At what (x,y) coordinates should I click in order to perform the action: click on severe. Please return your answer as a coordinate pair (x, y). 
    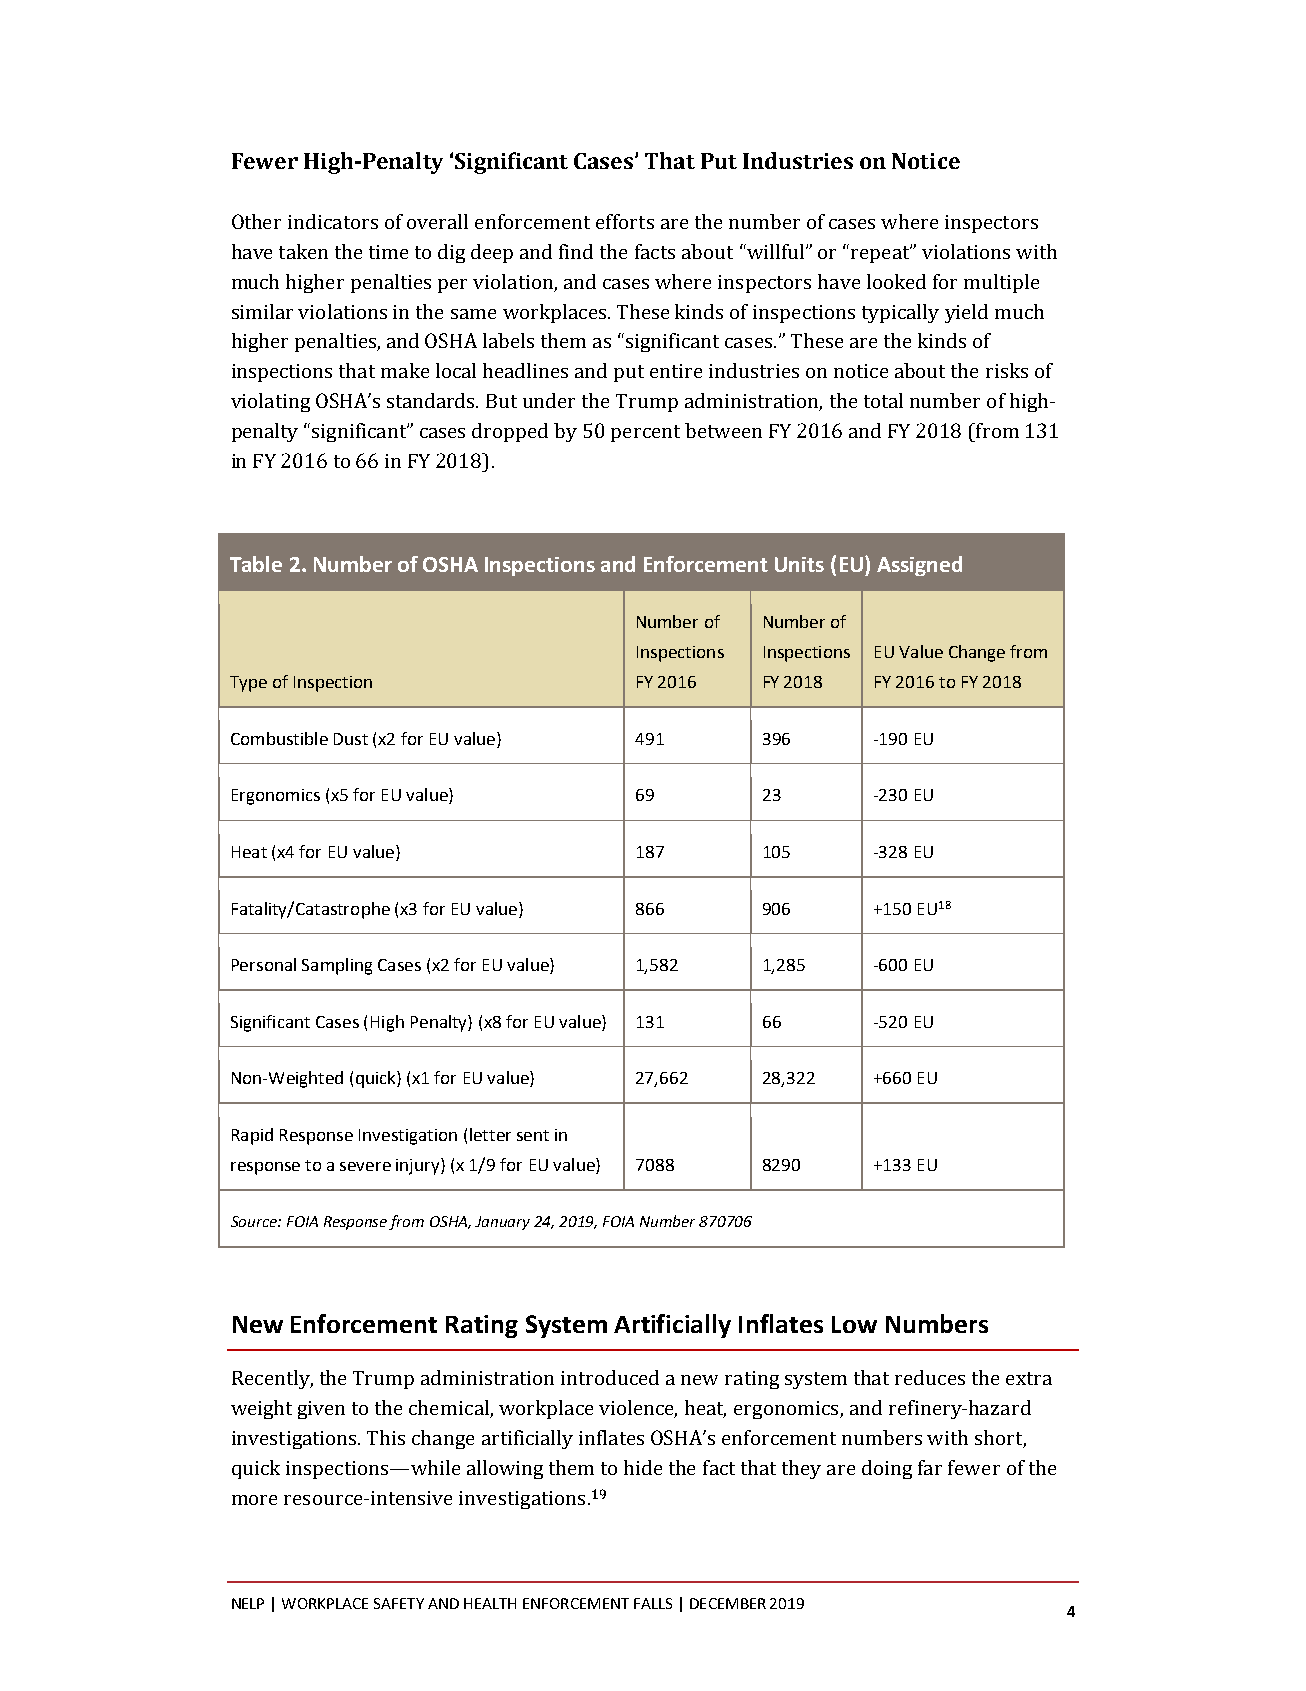
    Looking at the image, I should click on (365, 1166).
